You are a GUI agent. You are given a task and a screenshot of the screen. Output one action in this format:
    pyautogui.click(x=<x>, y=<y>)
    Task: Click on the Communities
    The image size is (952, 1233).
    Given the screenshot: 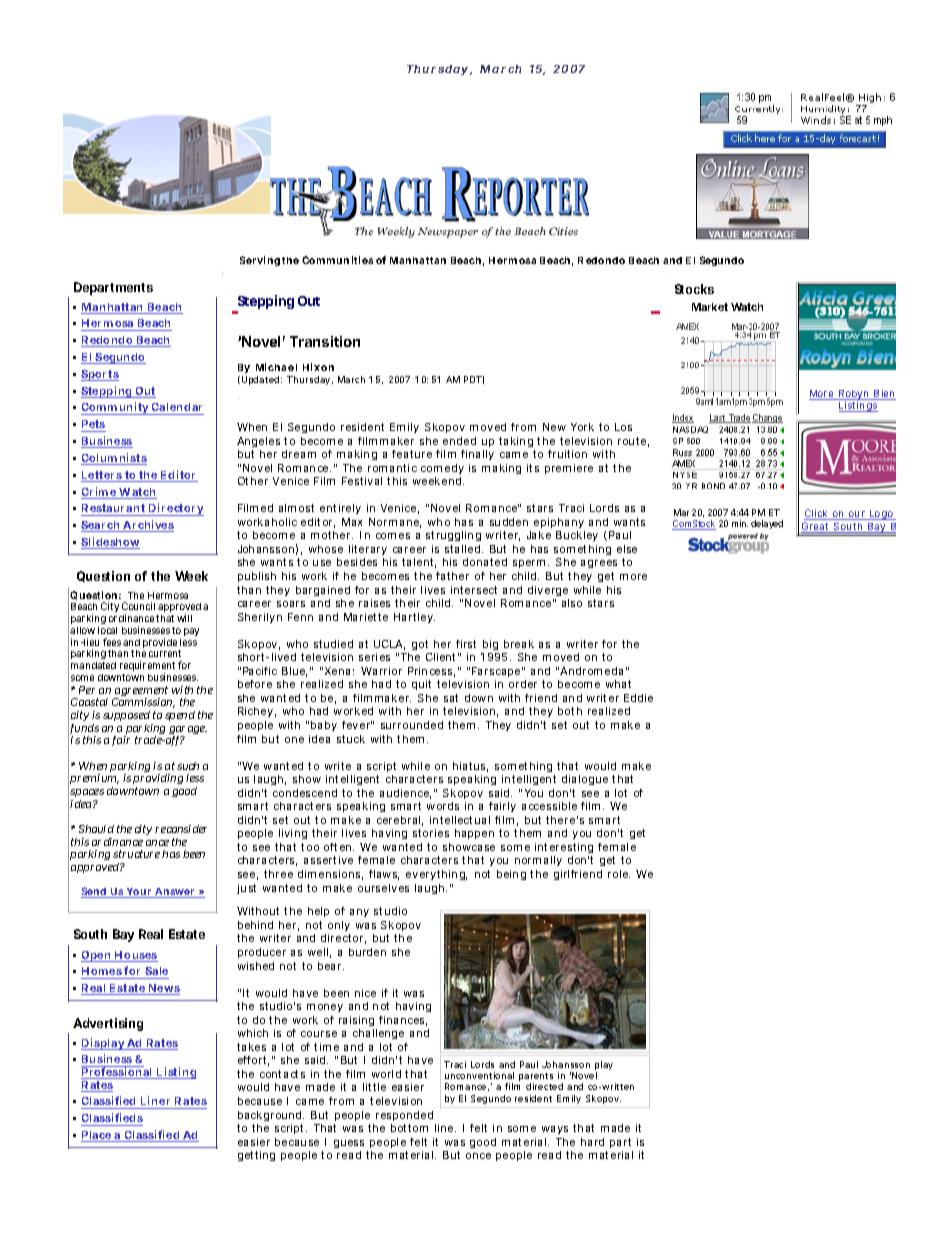 What is the action you would take?
    pyautogui.click(x=337, y=260)
